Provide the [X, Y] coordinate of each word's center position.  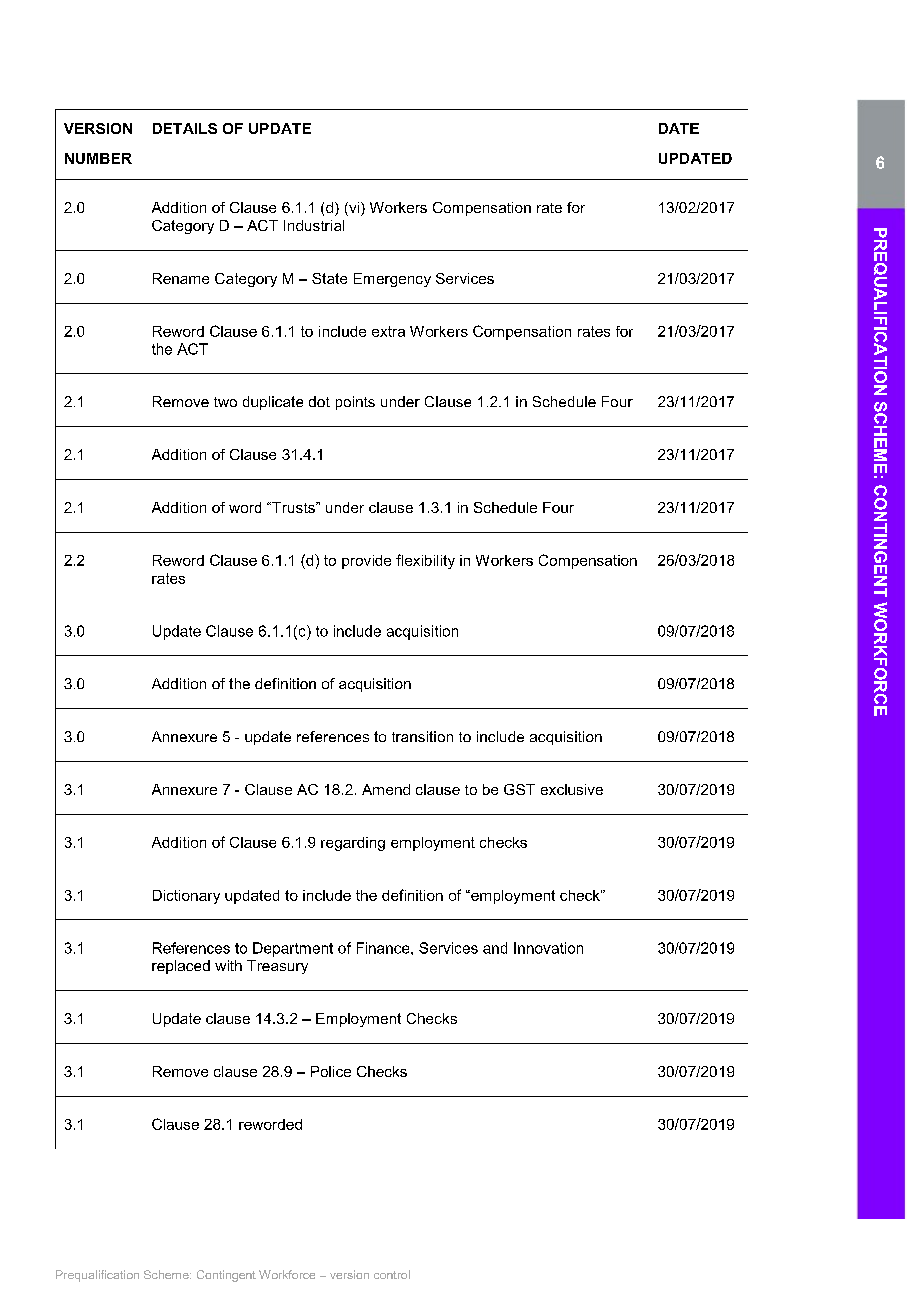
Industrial [314, 225]
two [225, 402]
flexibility [425, 561]
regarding [353, 844]
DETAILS [185, 128]
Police [331, 1071]
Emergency [392, 280]
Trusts [293, 507]
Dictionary [186, 897]
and [495, 948]
